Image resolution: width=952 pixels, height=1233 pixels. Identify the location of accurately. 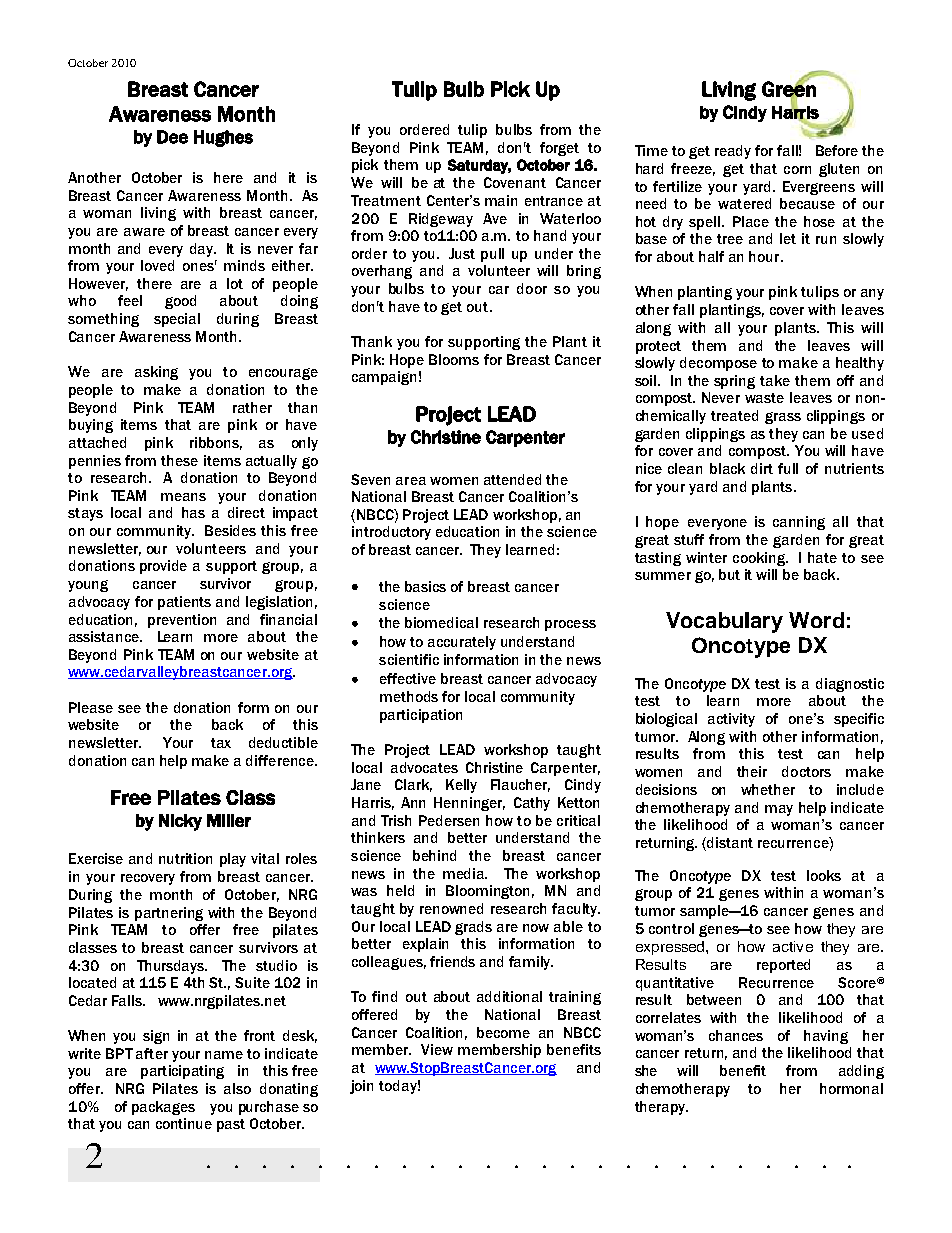
(462, 643).
